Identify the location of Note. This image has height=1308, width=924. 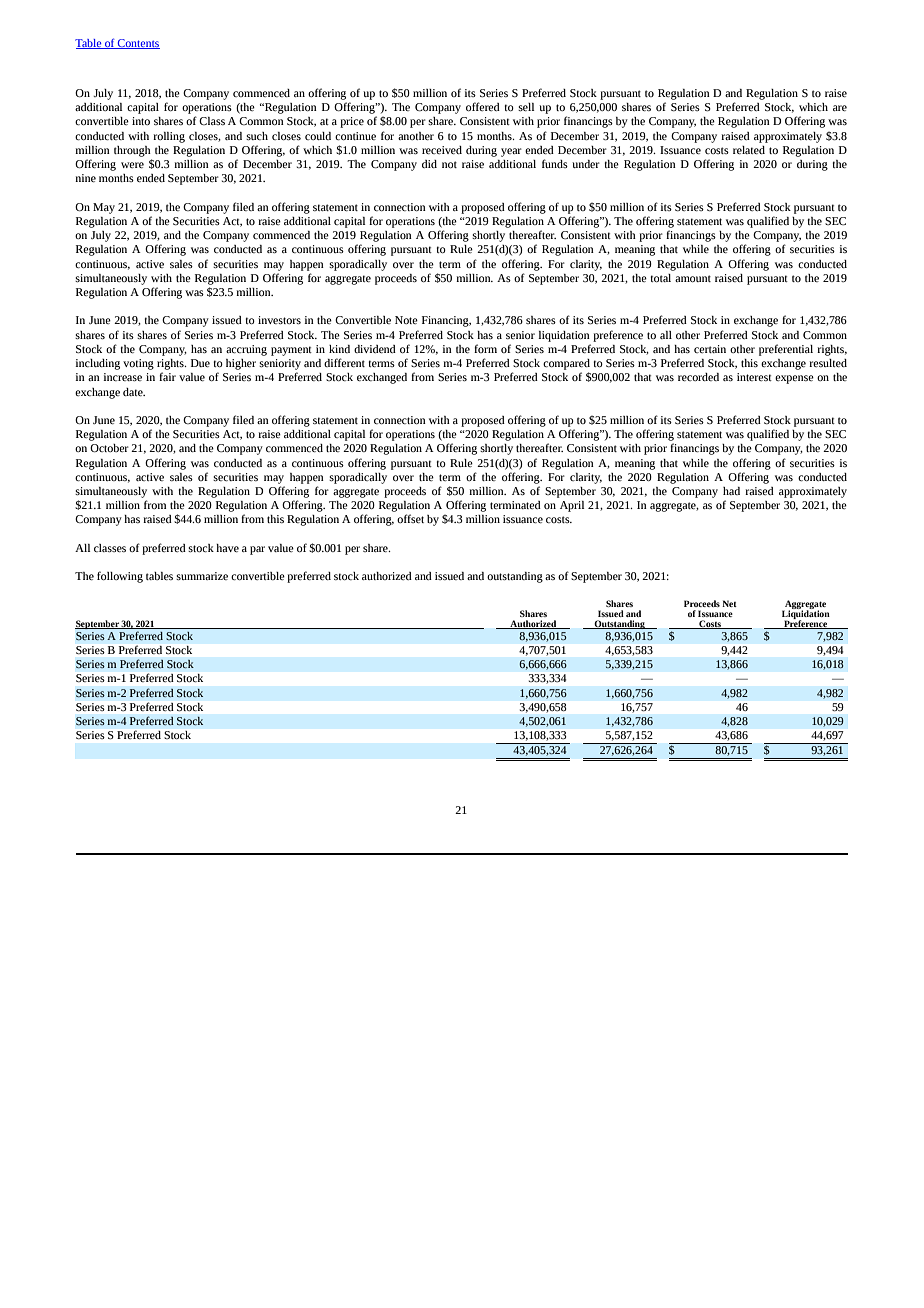
(406, 320).
